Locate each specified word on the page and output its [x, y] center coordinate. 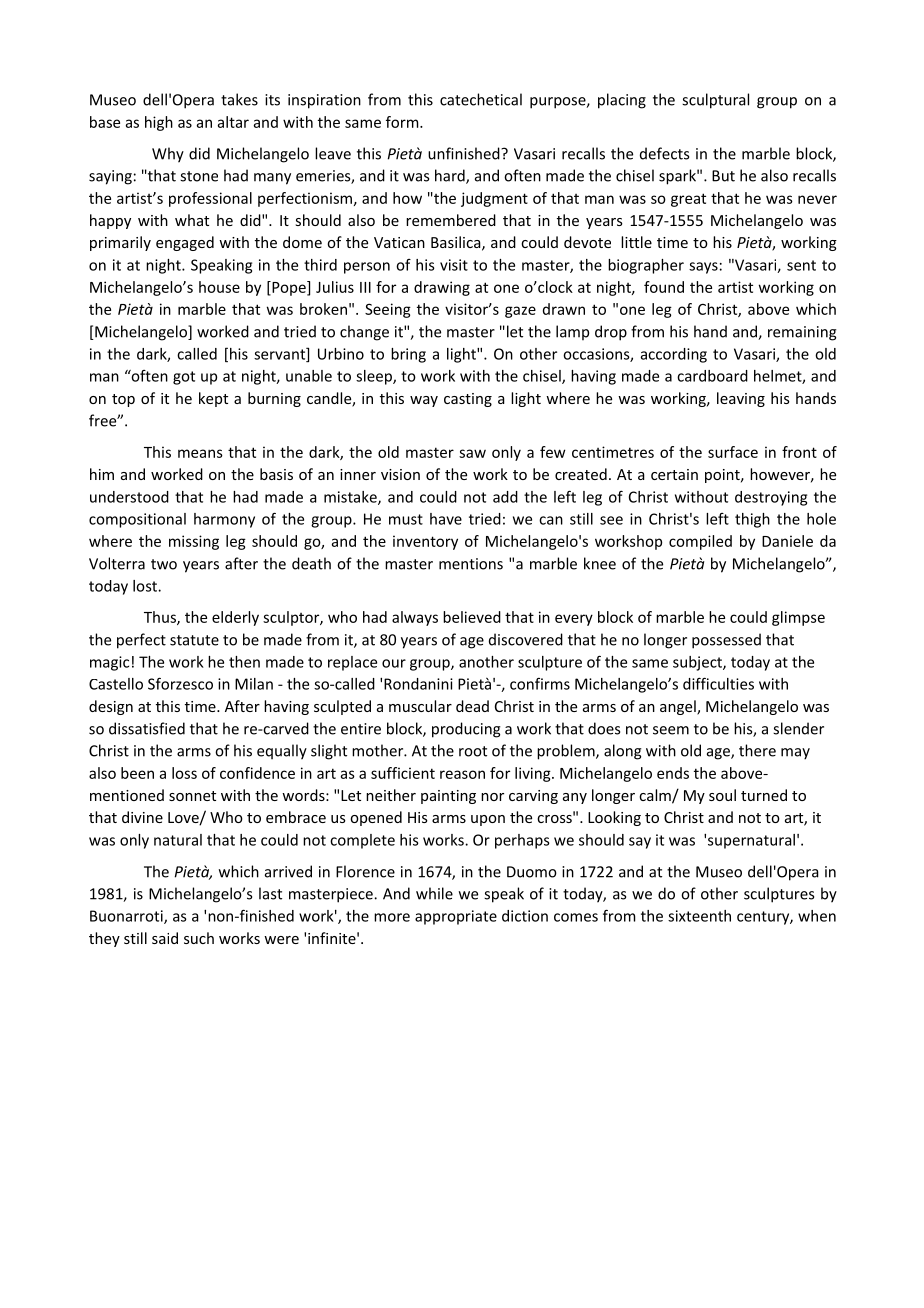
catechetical [481, 99]
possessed [726, 641]
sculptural [715, 101]
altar [233, 122]
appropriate [456, 917]
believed [472, 617]
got [184, 378]
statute [194, 640]
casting [468, 400]
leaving [741, 399]
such [199, 938]
